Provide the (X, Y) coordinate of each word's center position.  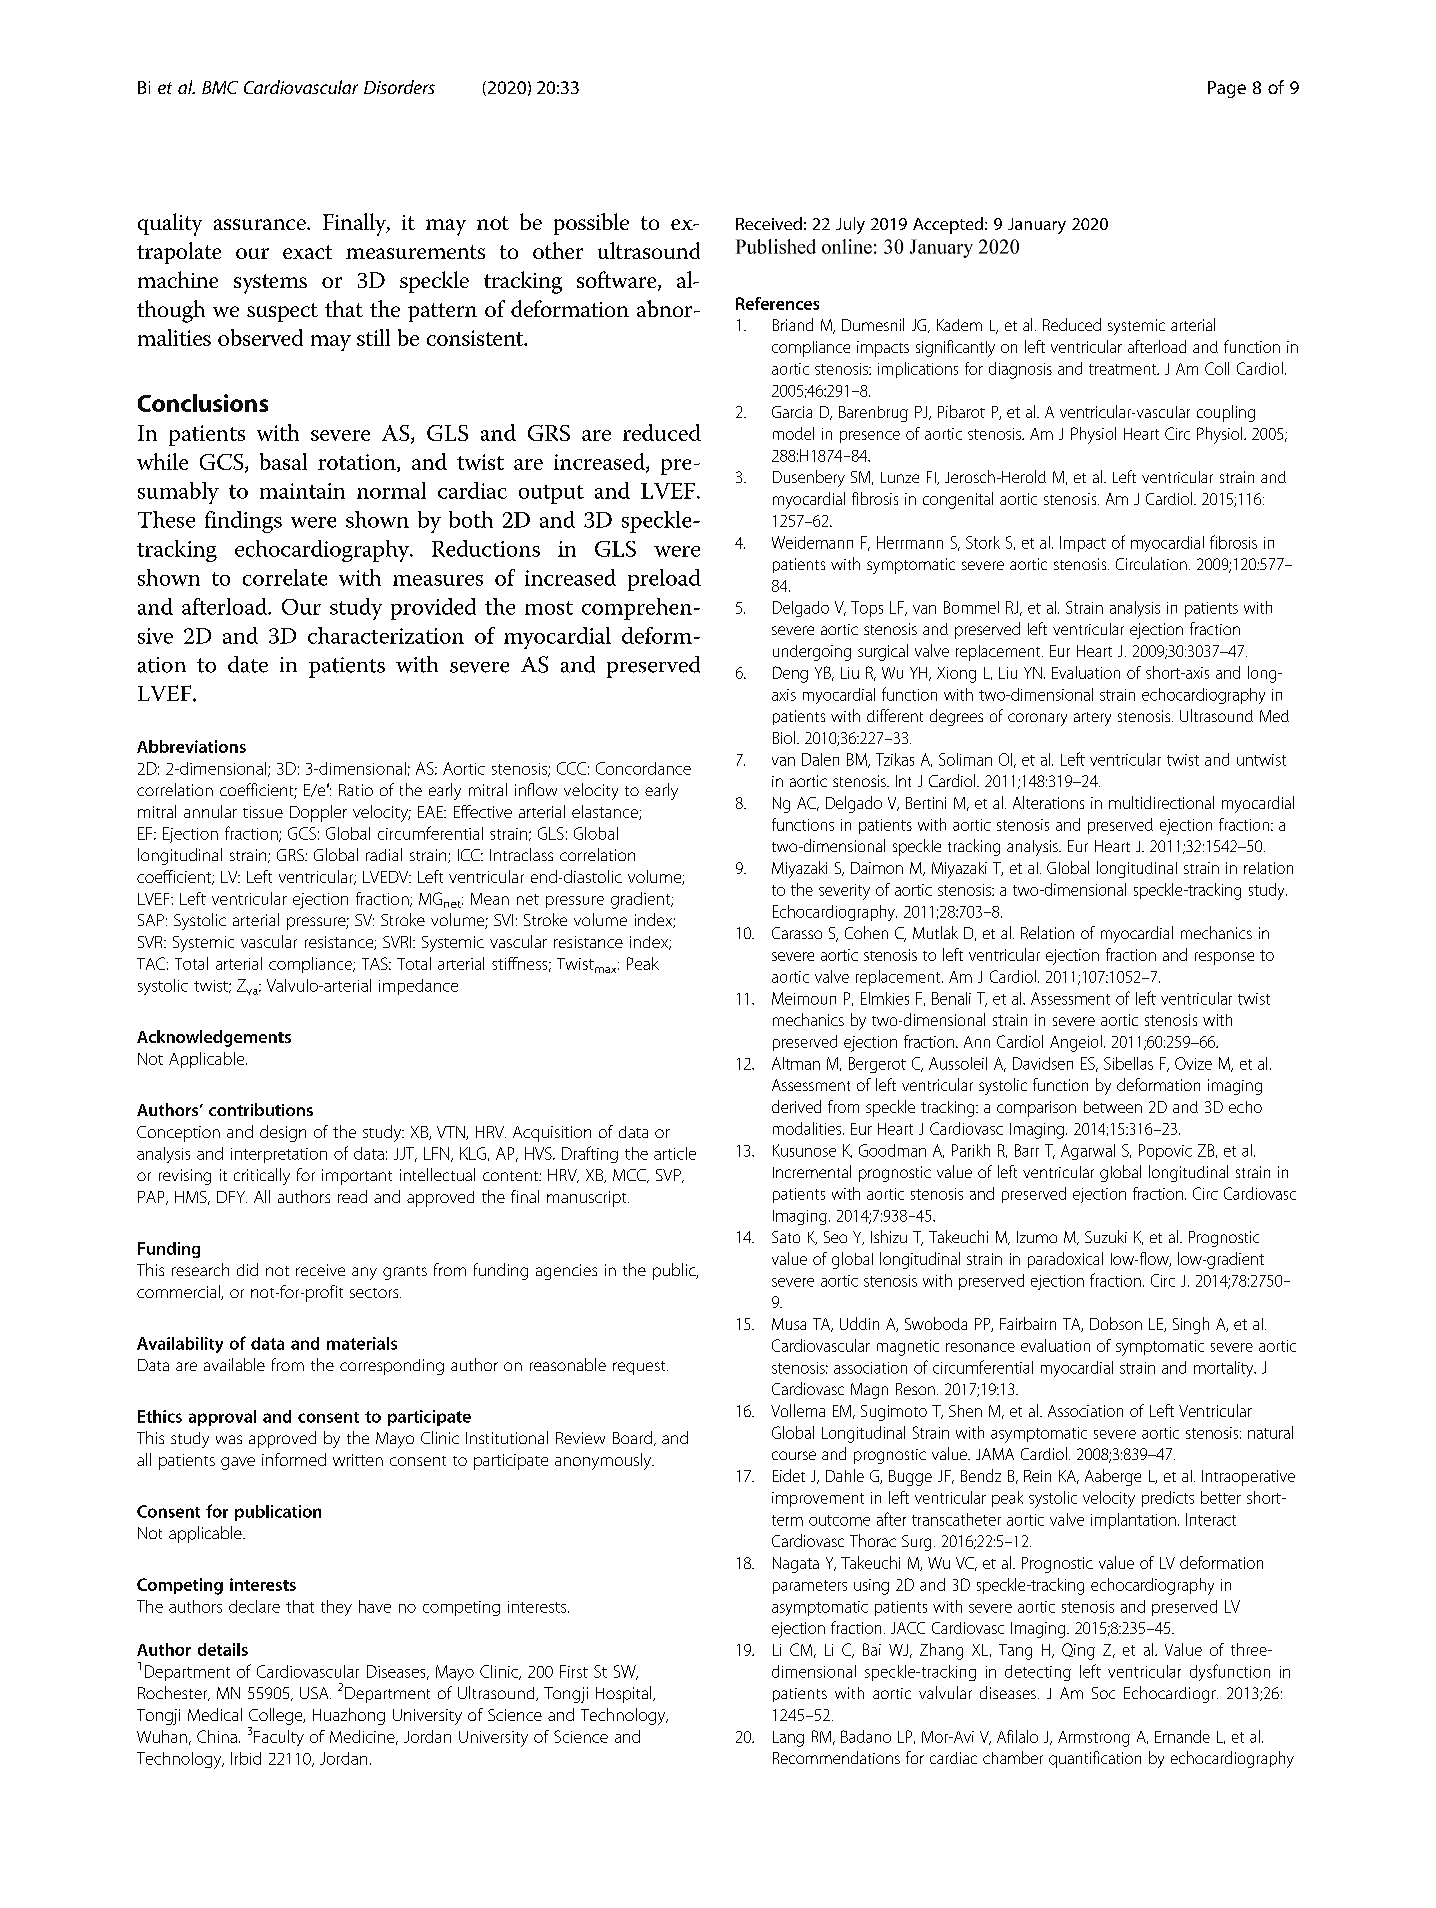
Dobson (1116, 1323)
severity (844, 892)
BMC (220, 87)
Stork (983, 542)
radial (384, 854)
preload (664, 580)
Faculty (279, 1738)
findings (243, 522)
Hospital (625, 1694)
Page (1227, 89)
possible (591, 224)
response (1224, 958)
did (247, 1269)
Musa (789, 1324)
